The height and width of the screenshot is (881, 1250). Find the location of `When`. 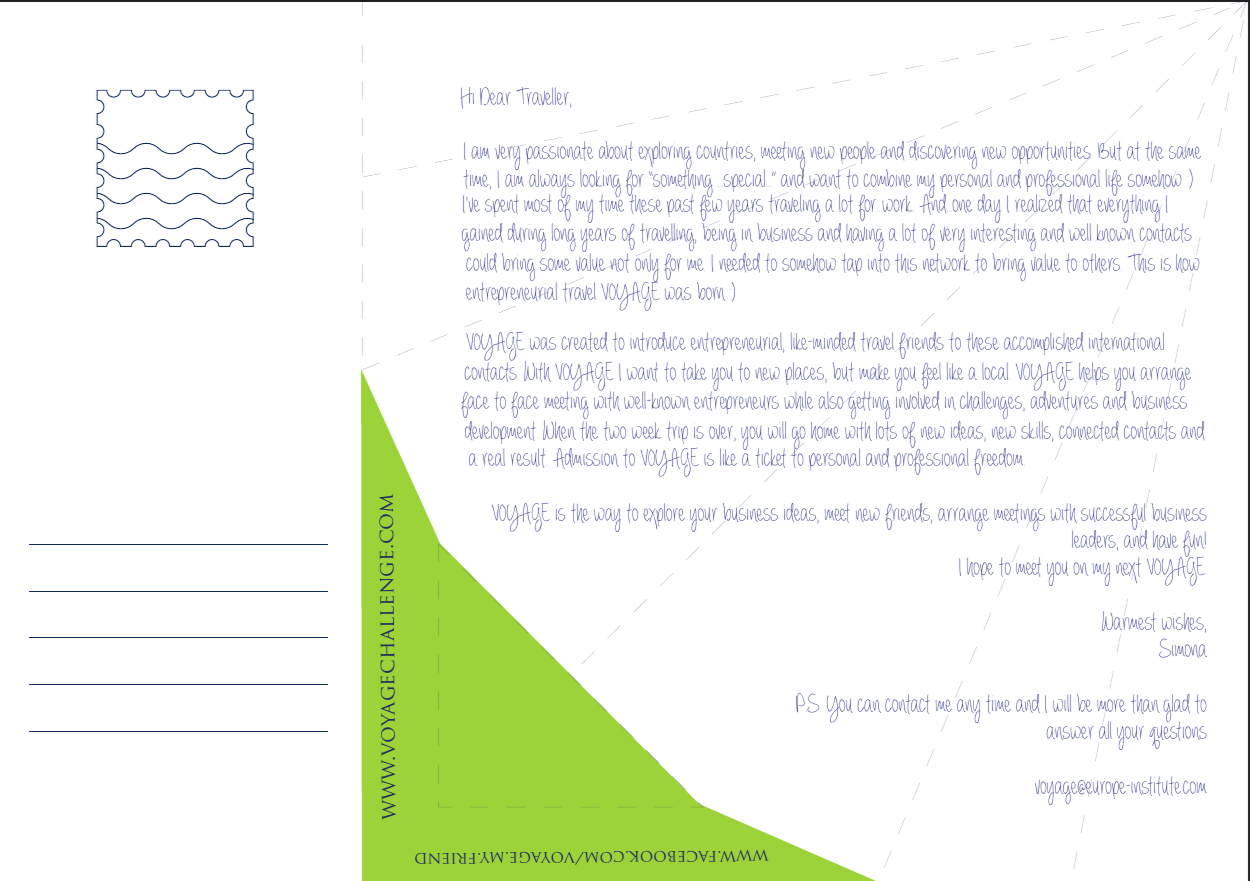

When is located at coordinates (559, 430).
